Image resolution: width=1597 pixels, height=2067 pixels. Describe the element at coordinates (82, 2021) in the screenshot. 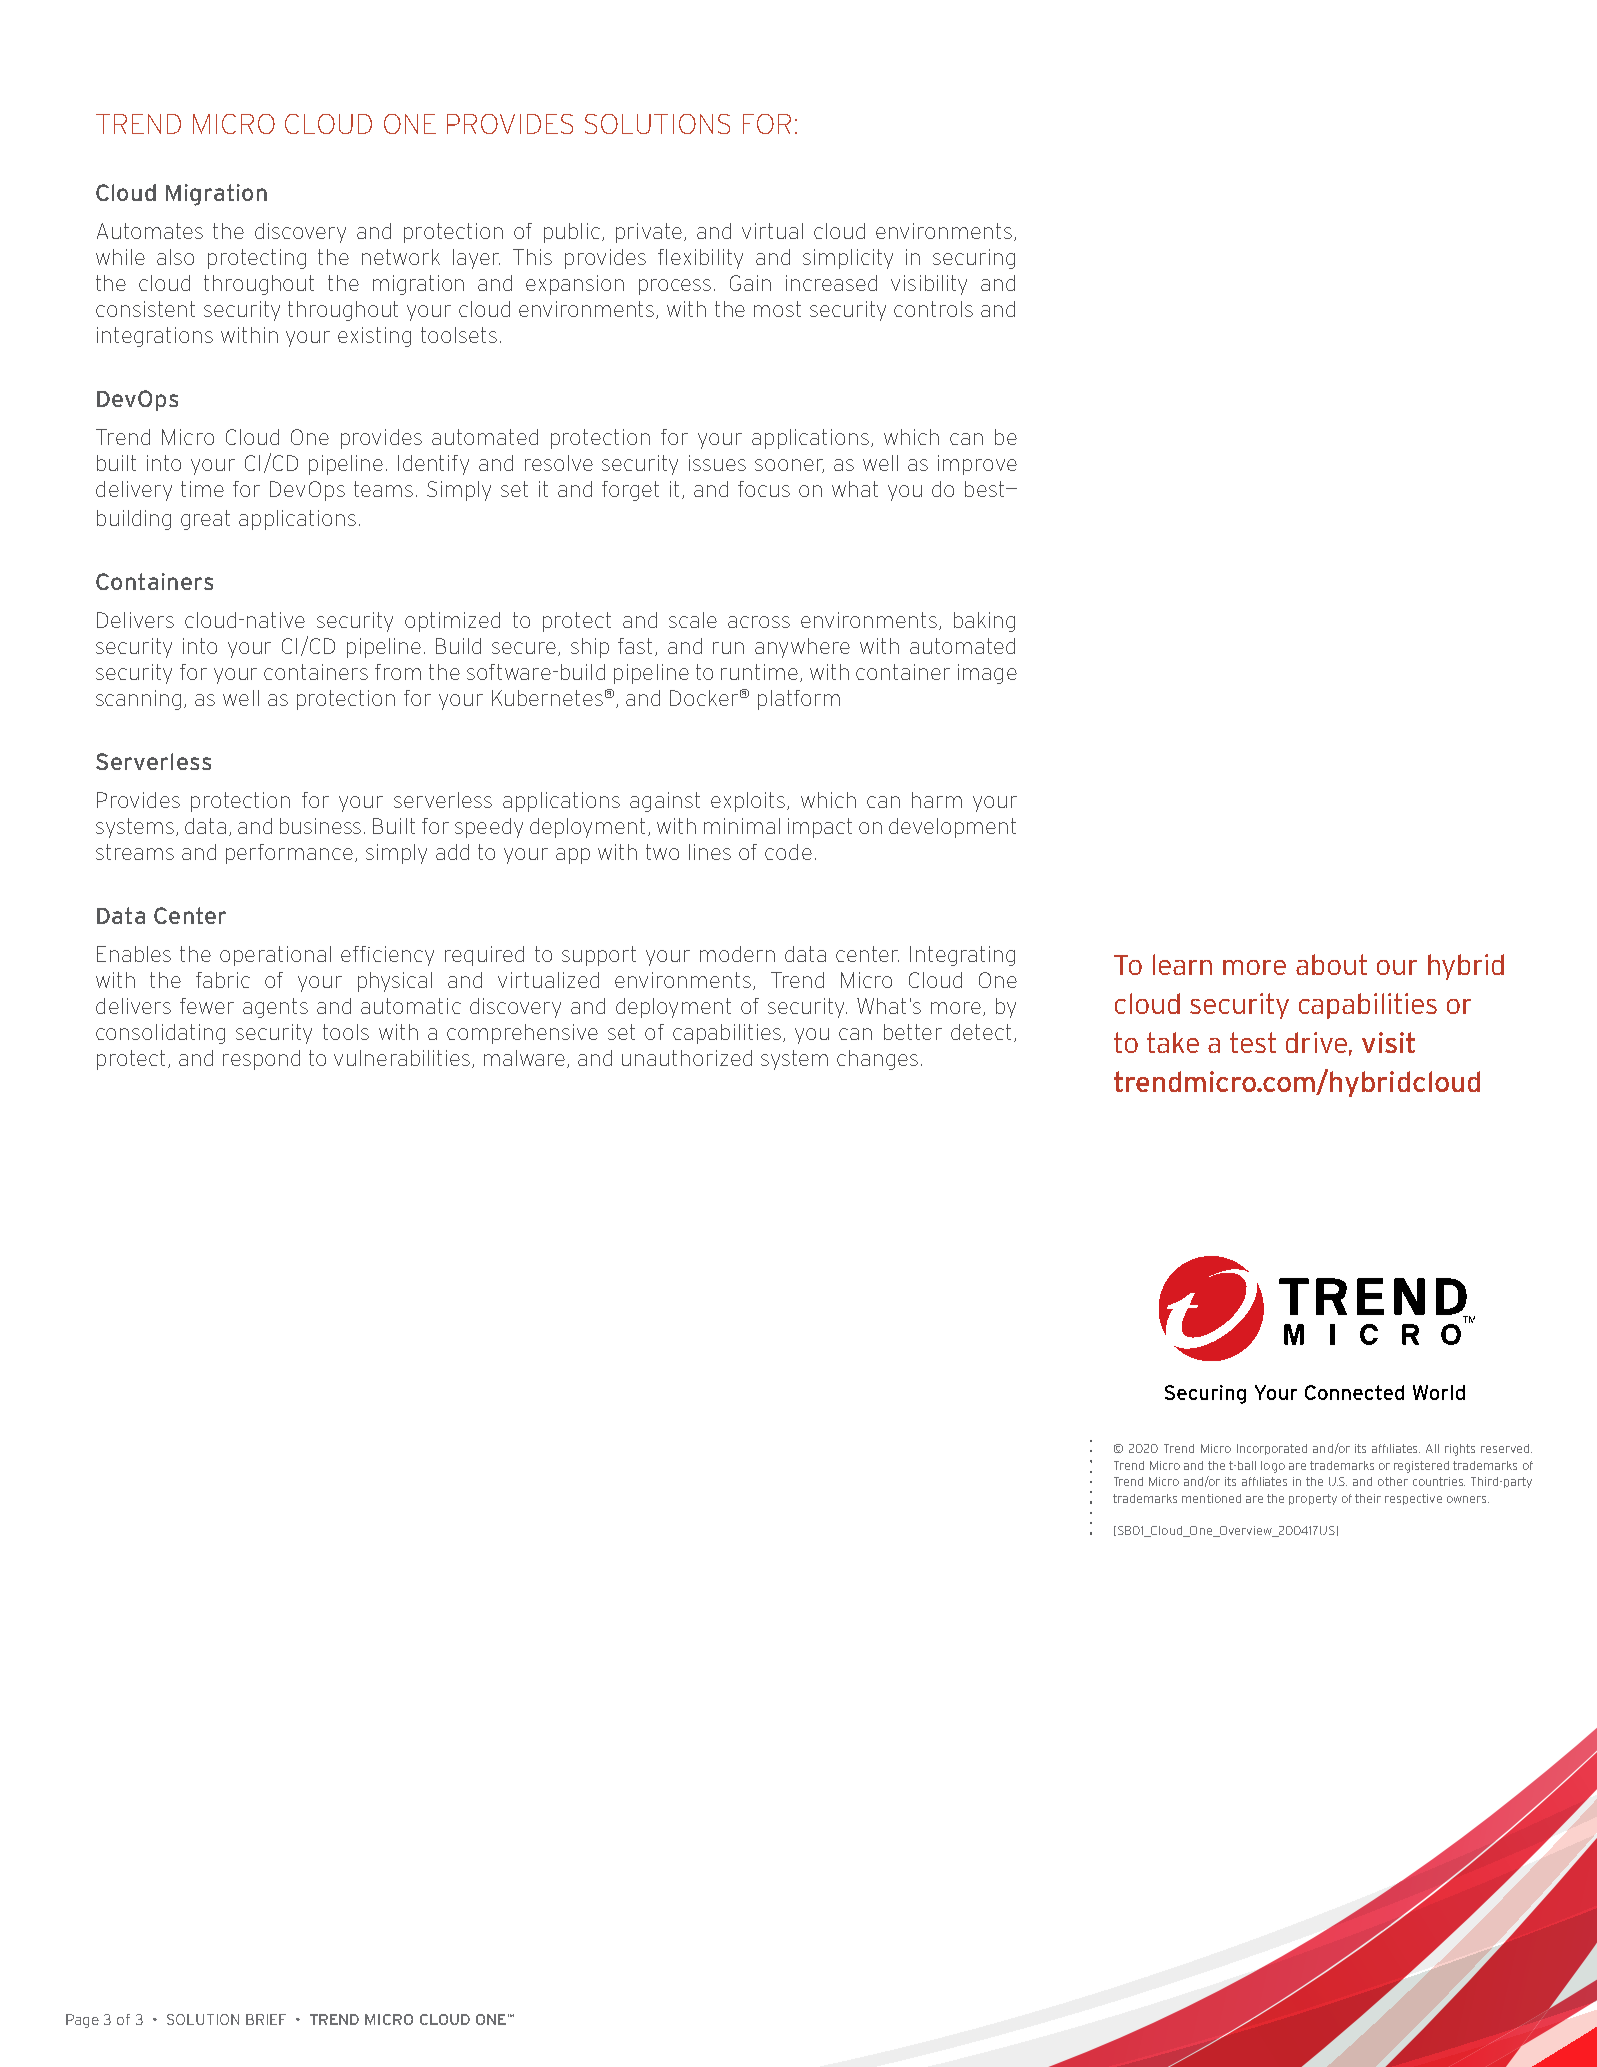

I see `Page` at that location.
